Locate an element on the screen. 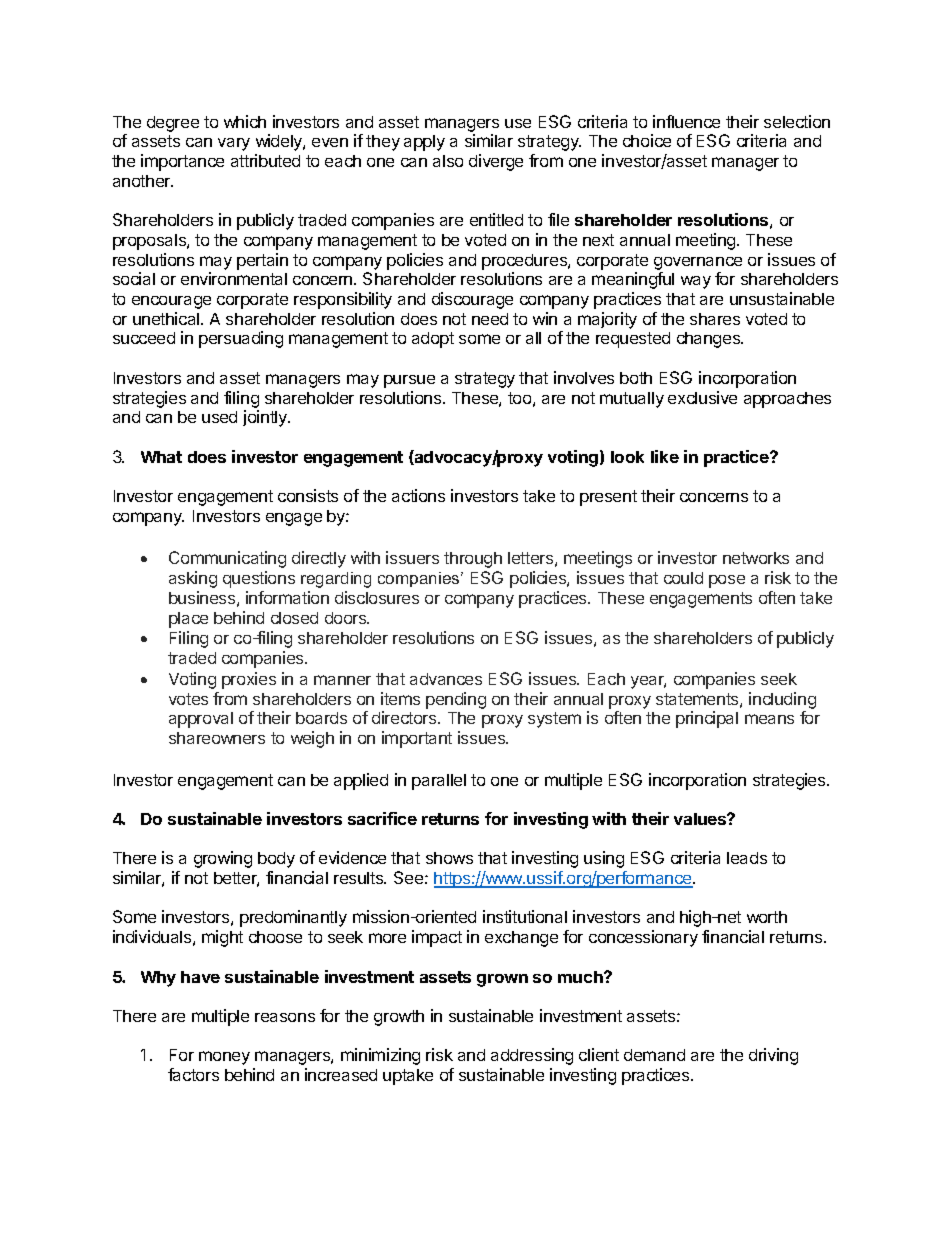  vary is located at coordinates (234, 144).
